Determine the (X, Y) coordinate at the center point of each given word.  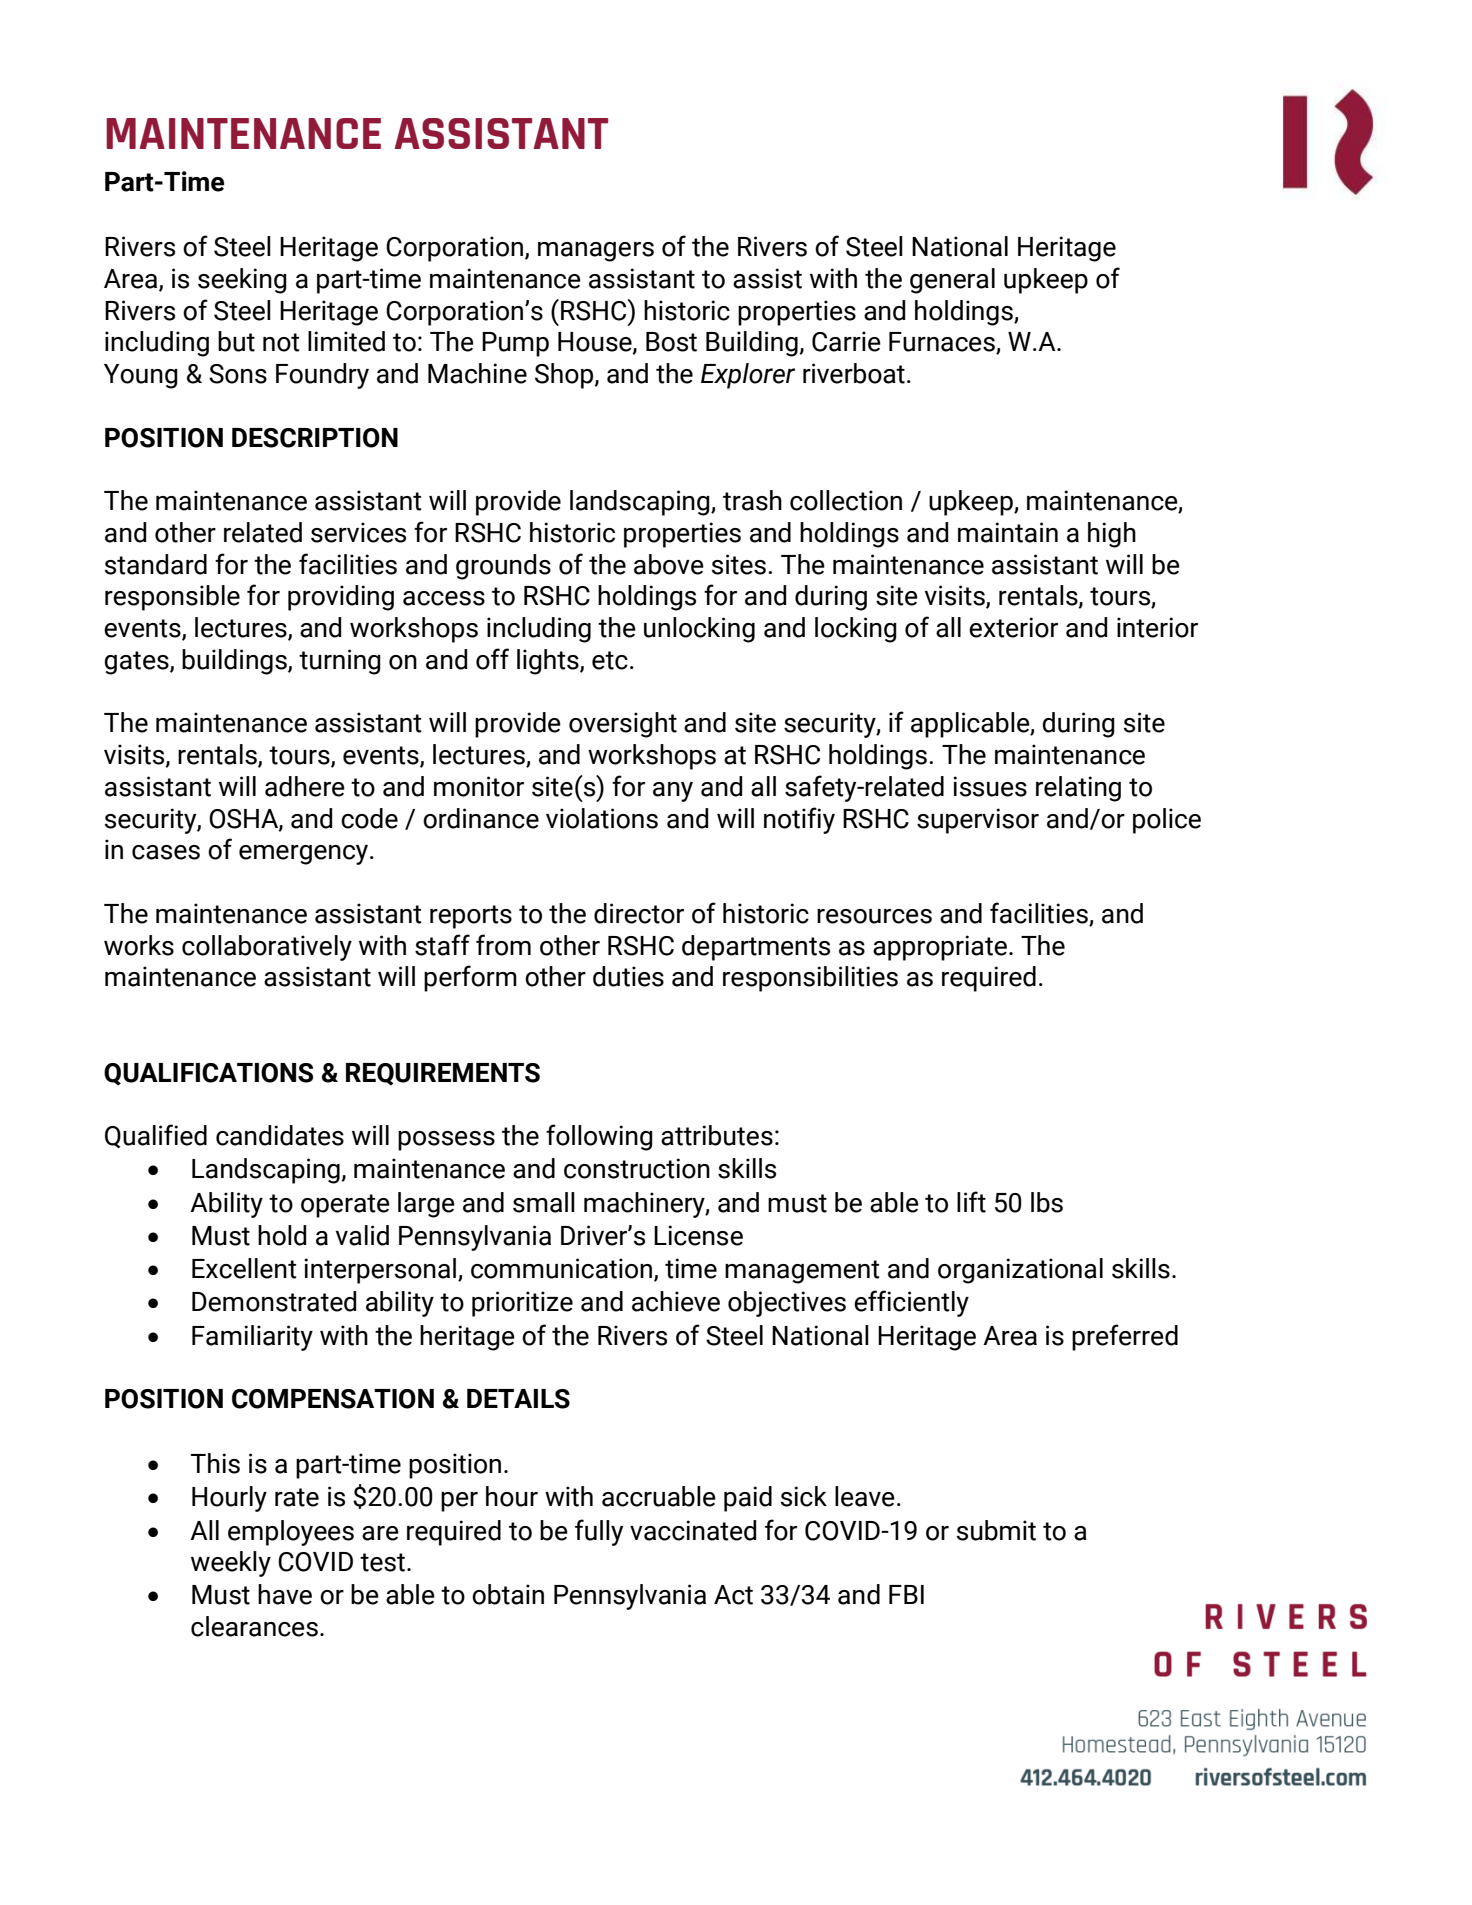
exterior (1013, 627)
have (285, 1594)
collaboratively (267, 948)
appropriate (940, 948)
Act (733, 1595)
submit (996, 1530)
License (698, 1235)
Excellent (244, 1268)
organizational (1020, 1271)
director (639, 913)
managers (596, 252)
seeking (242, 281)
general (952, 281)
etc (610, 660)
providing (341, 598)
